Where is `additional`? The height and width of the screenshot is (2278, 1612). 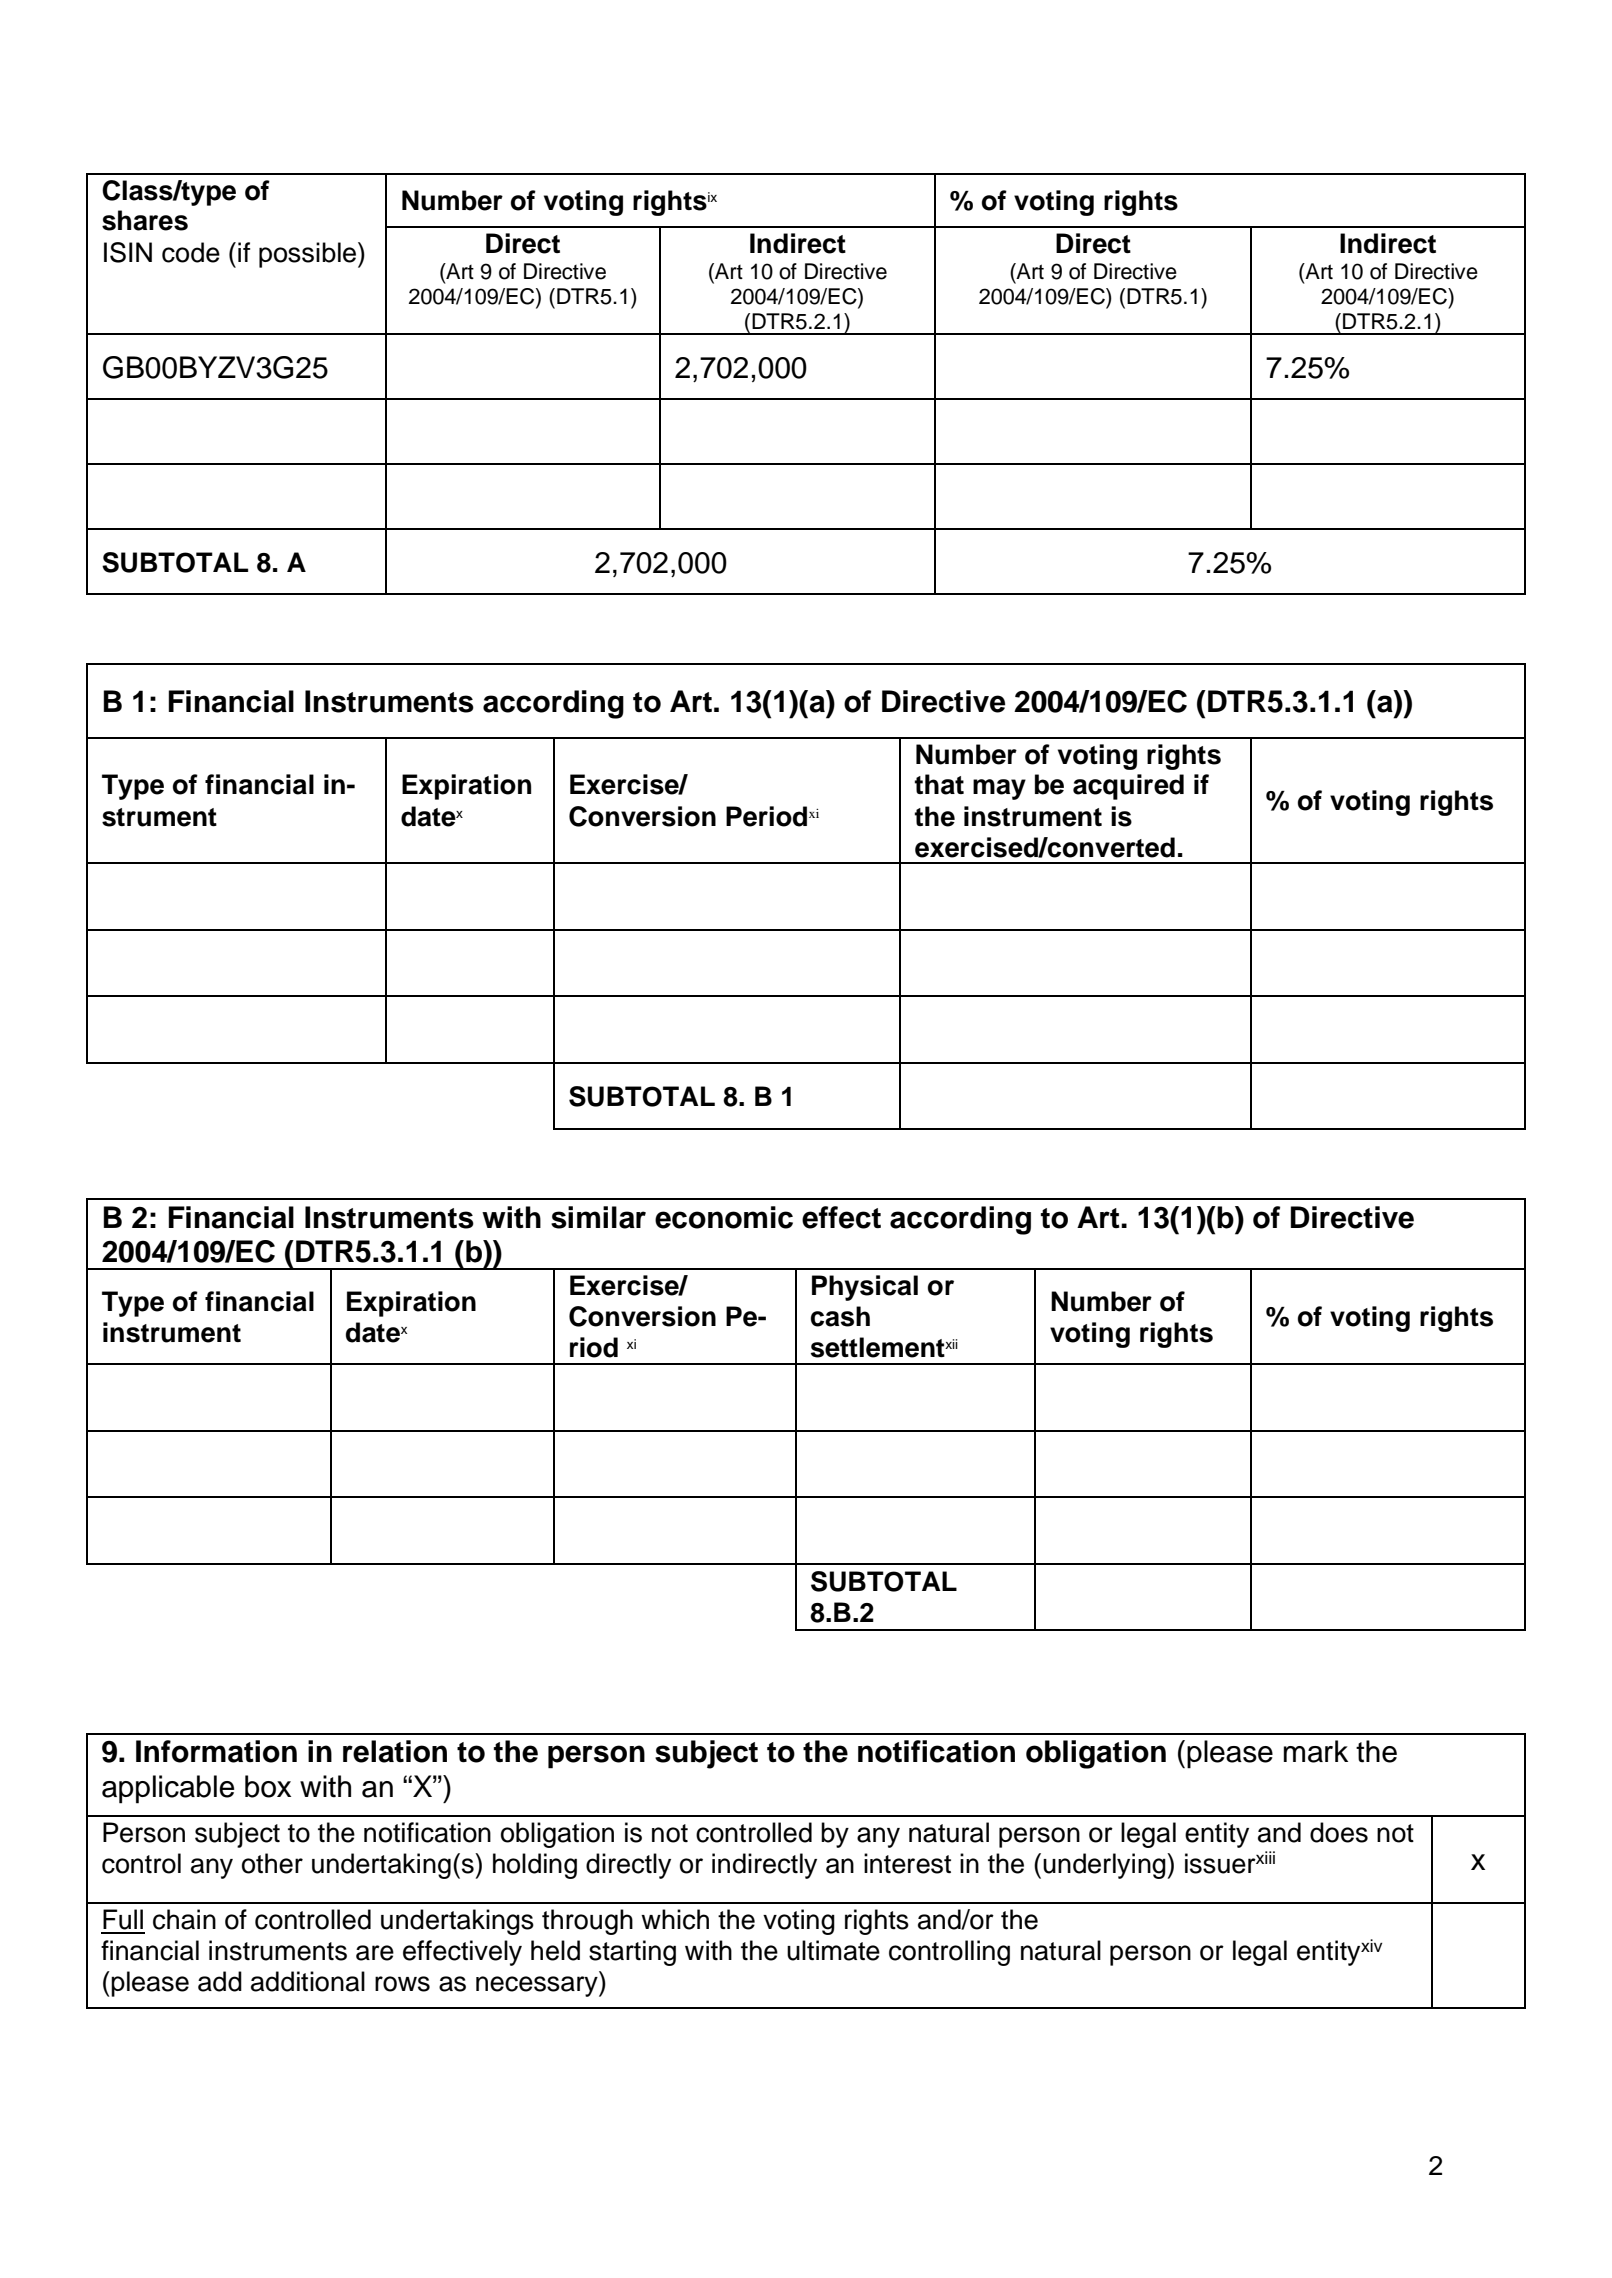 additional is located at coordinates (308, 1981).
